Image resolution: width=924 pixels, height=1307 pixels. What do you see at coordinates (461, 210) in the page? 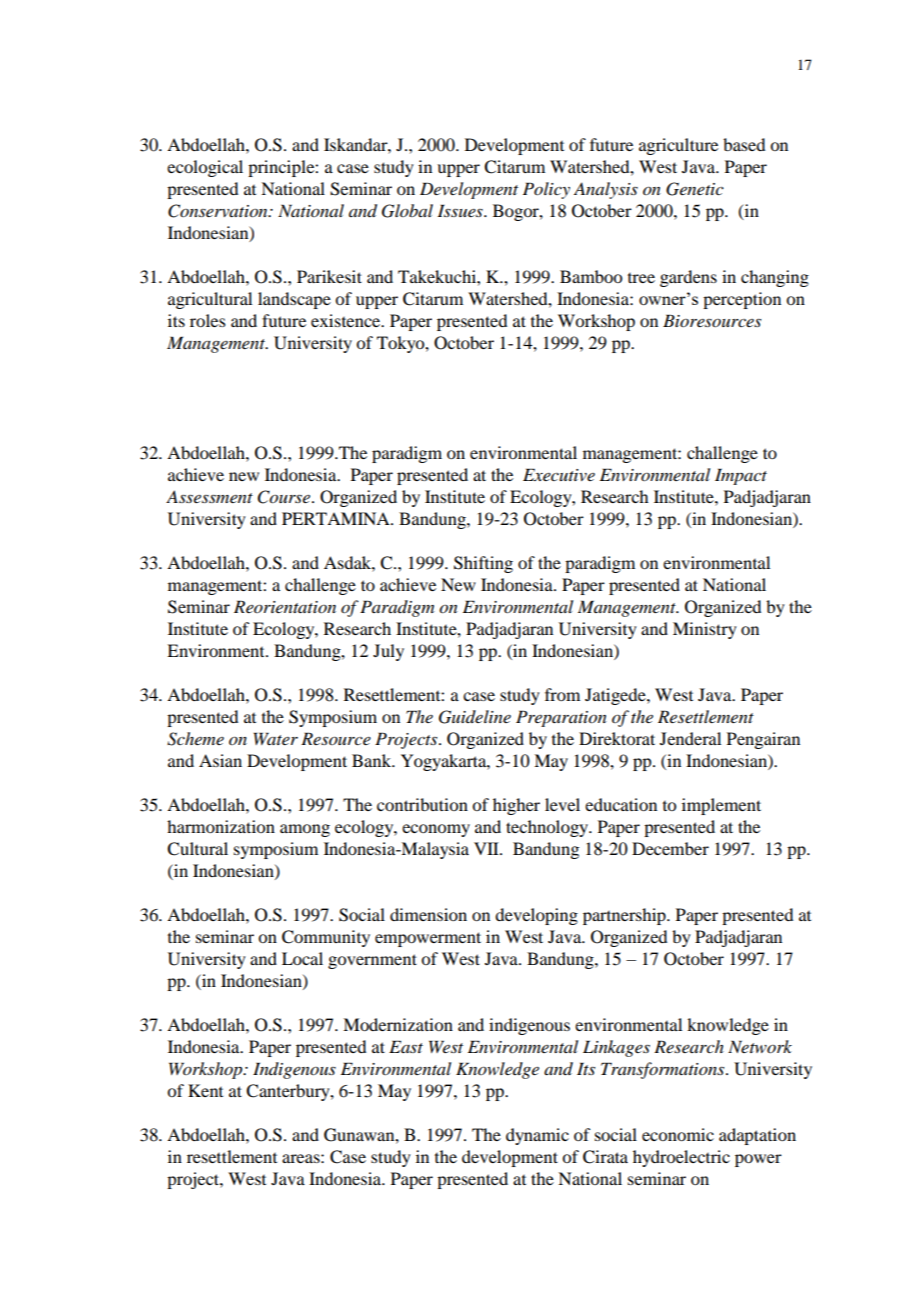
I see `Issues` at bounding box center [461, 210].
